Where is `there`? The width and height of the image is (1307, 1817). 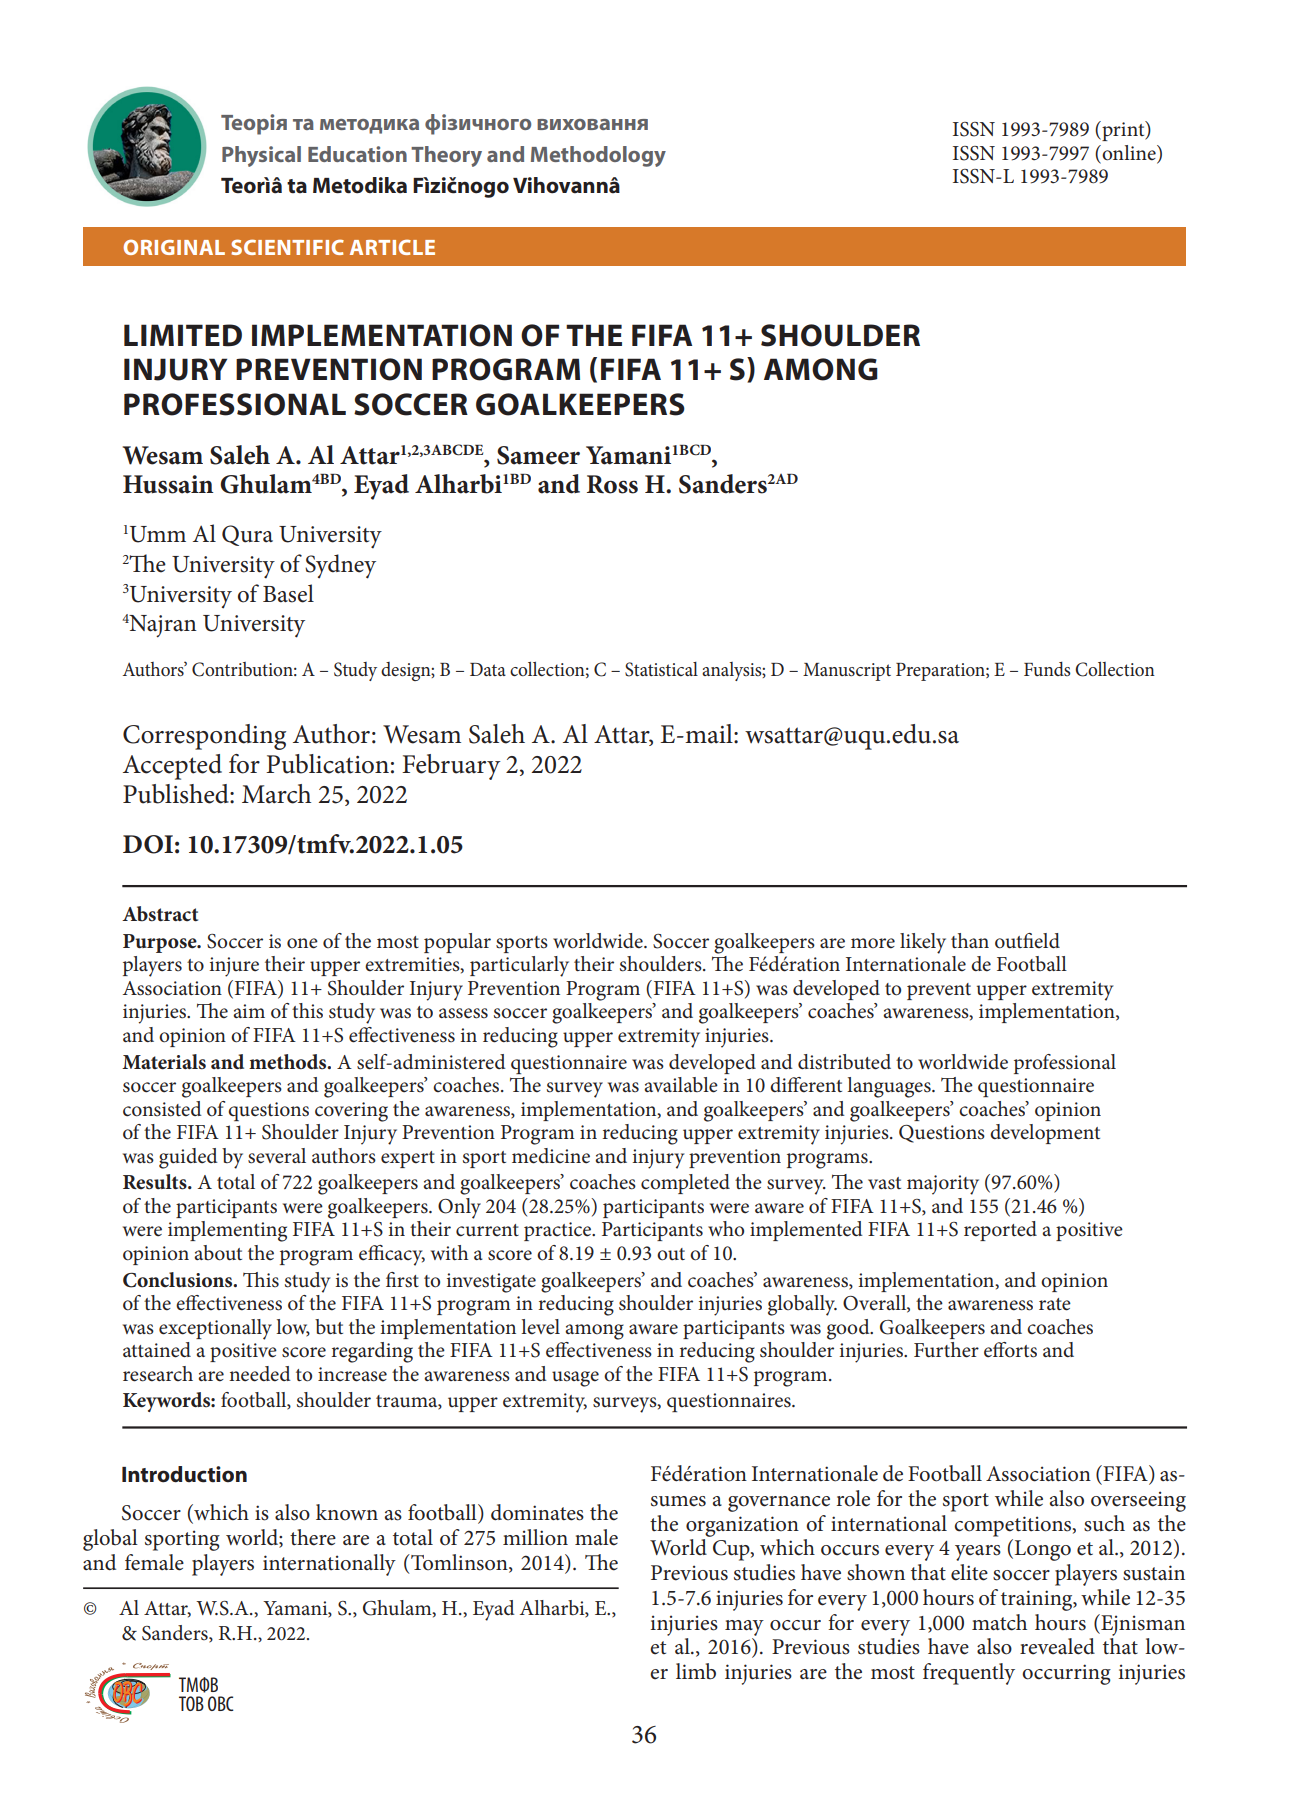
there is located at coordinates (313, 1537).
